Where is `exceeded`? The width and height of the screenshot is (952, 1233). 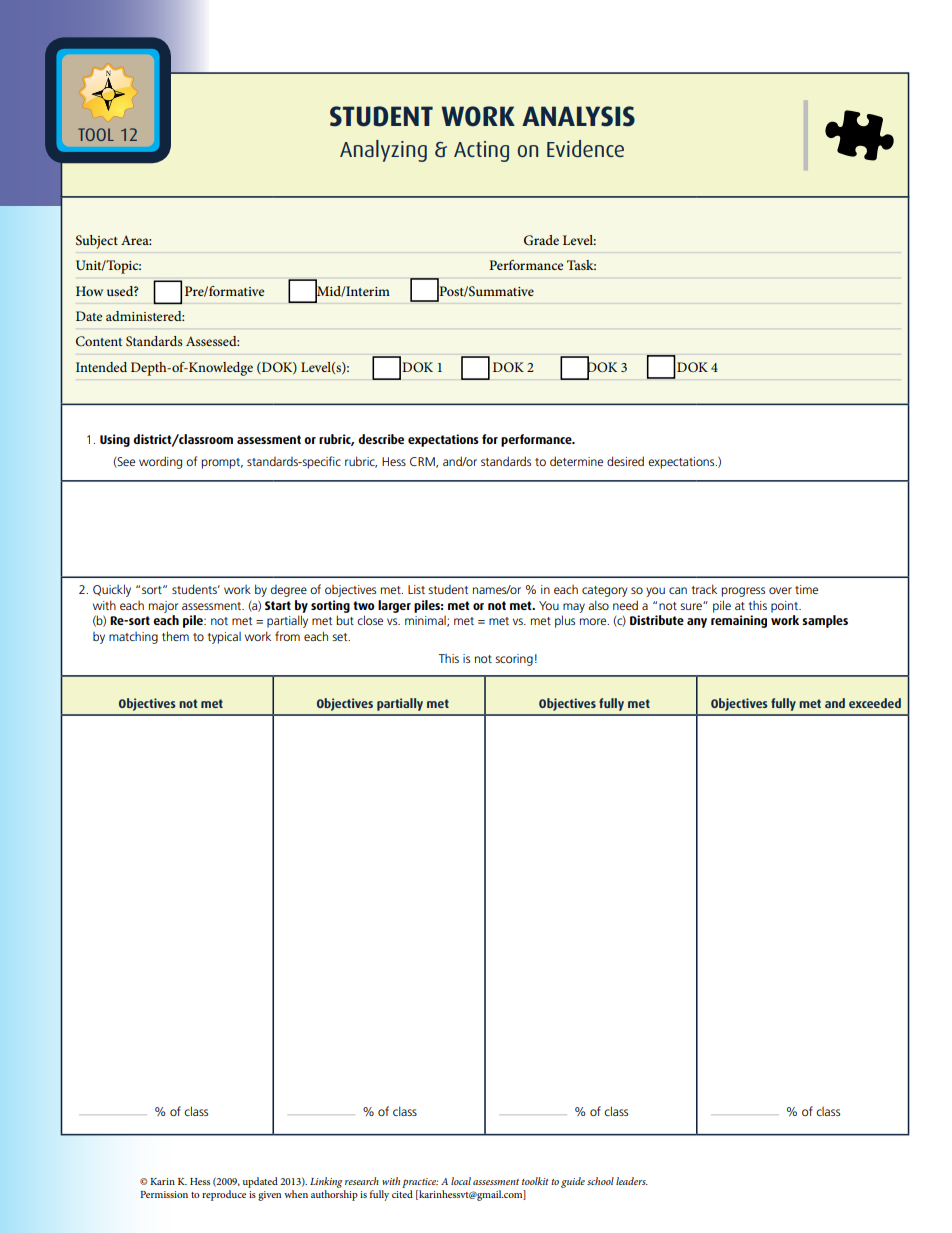 exceeded is located at coordinates (875, 703).
